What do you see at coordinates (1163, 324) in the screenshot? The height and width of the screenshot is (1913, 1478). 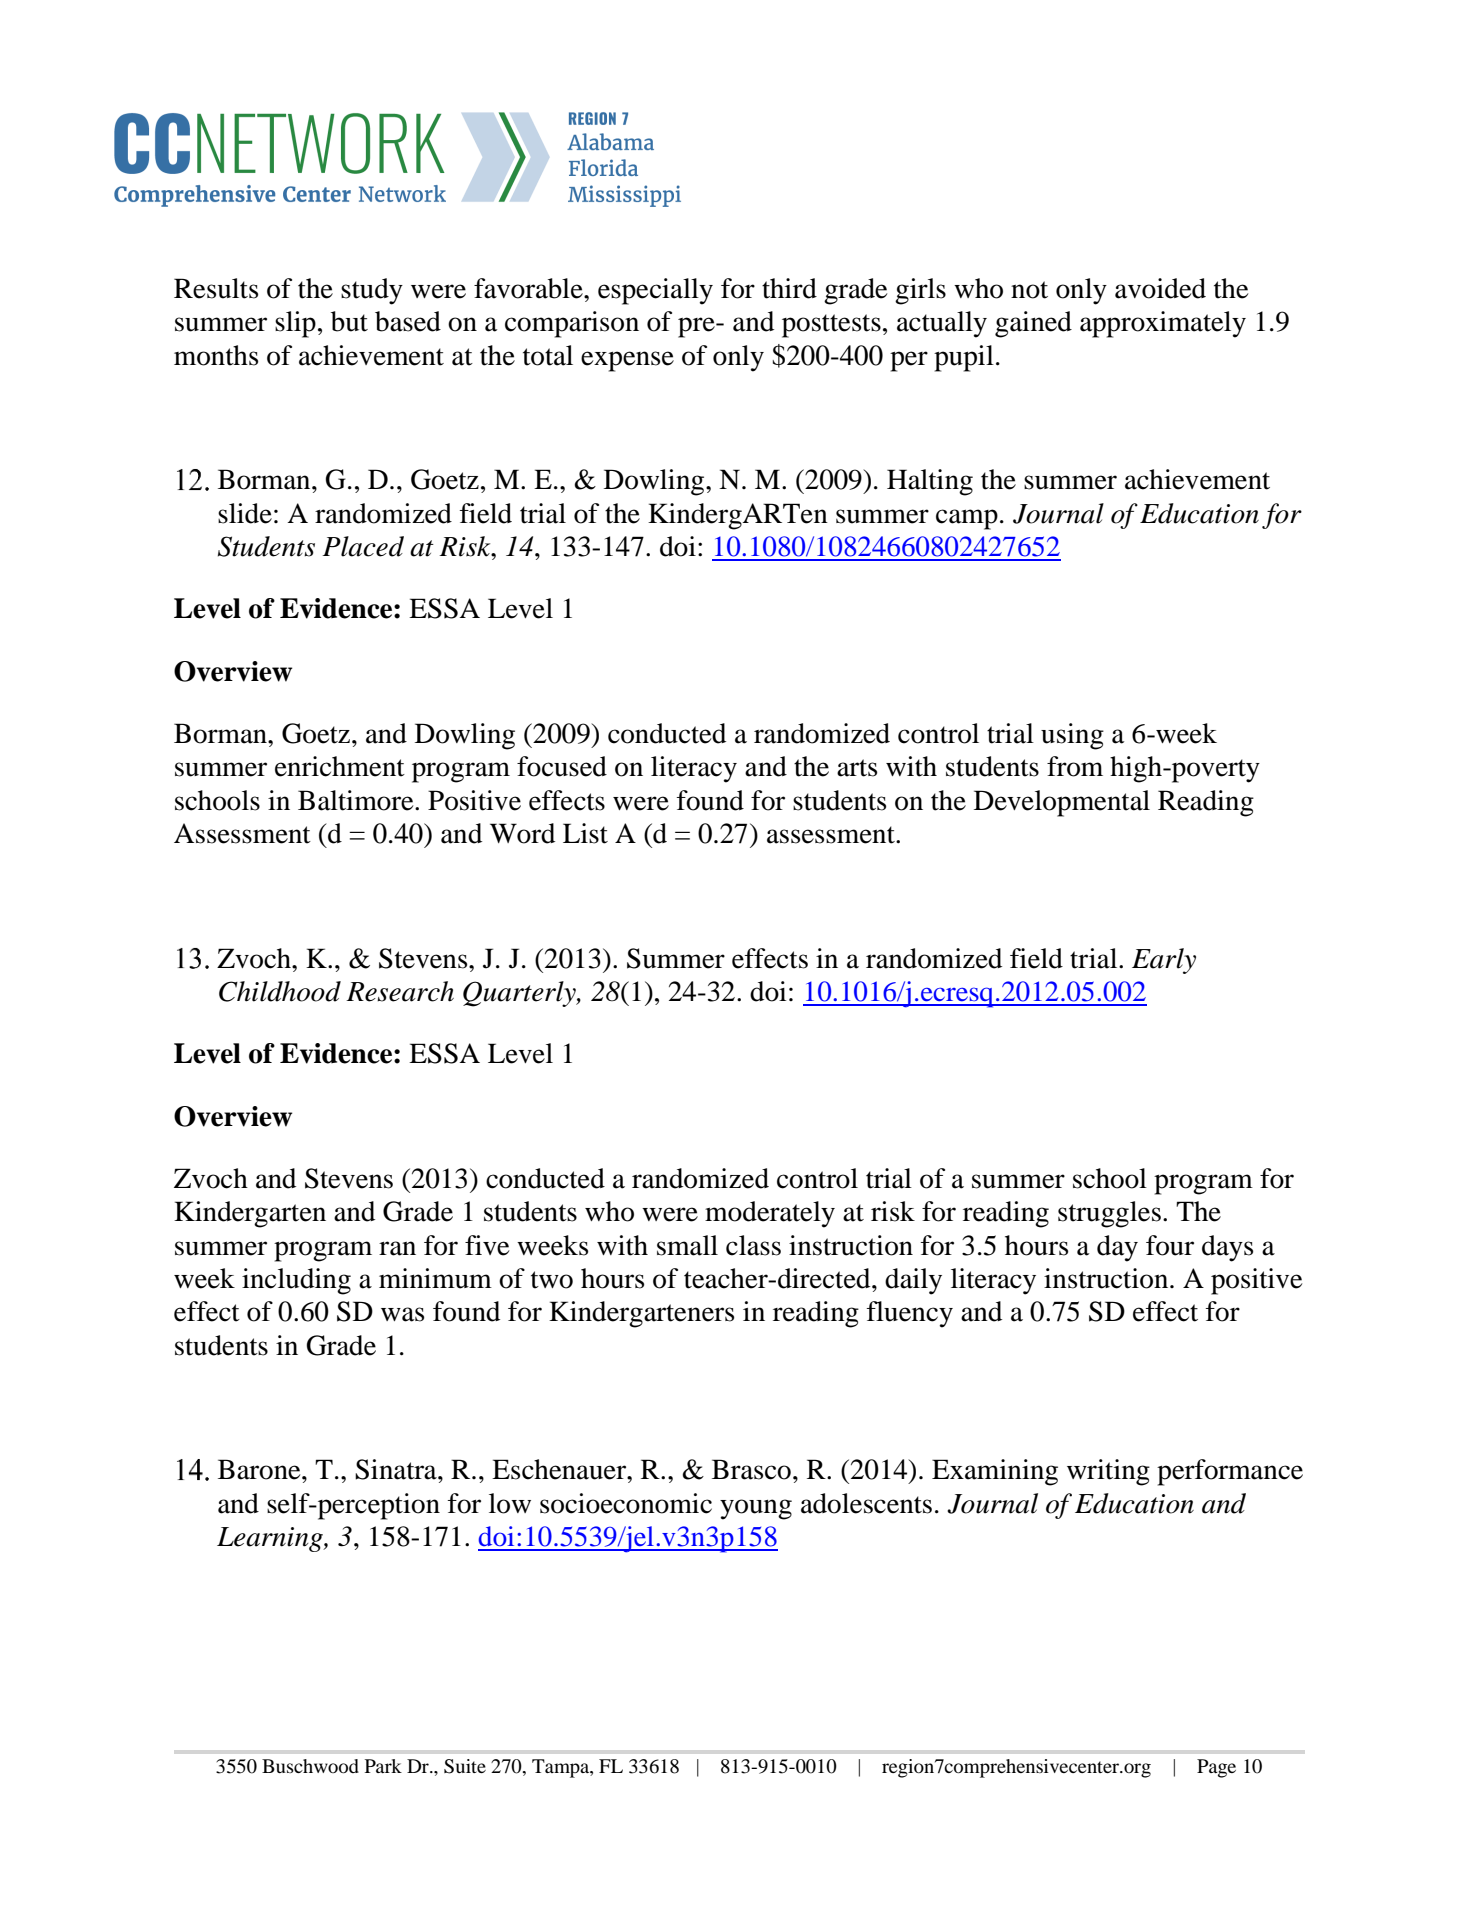 I see `approximately` at bounding box center [1163, 324].
